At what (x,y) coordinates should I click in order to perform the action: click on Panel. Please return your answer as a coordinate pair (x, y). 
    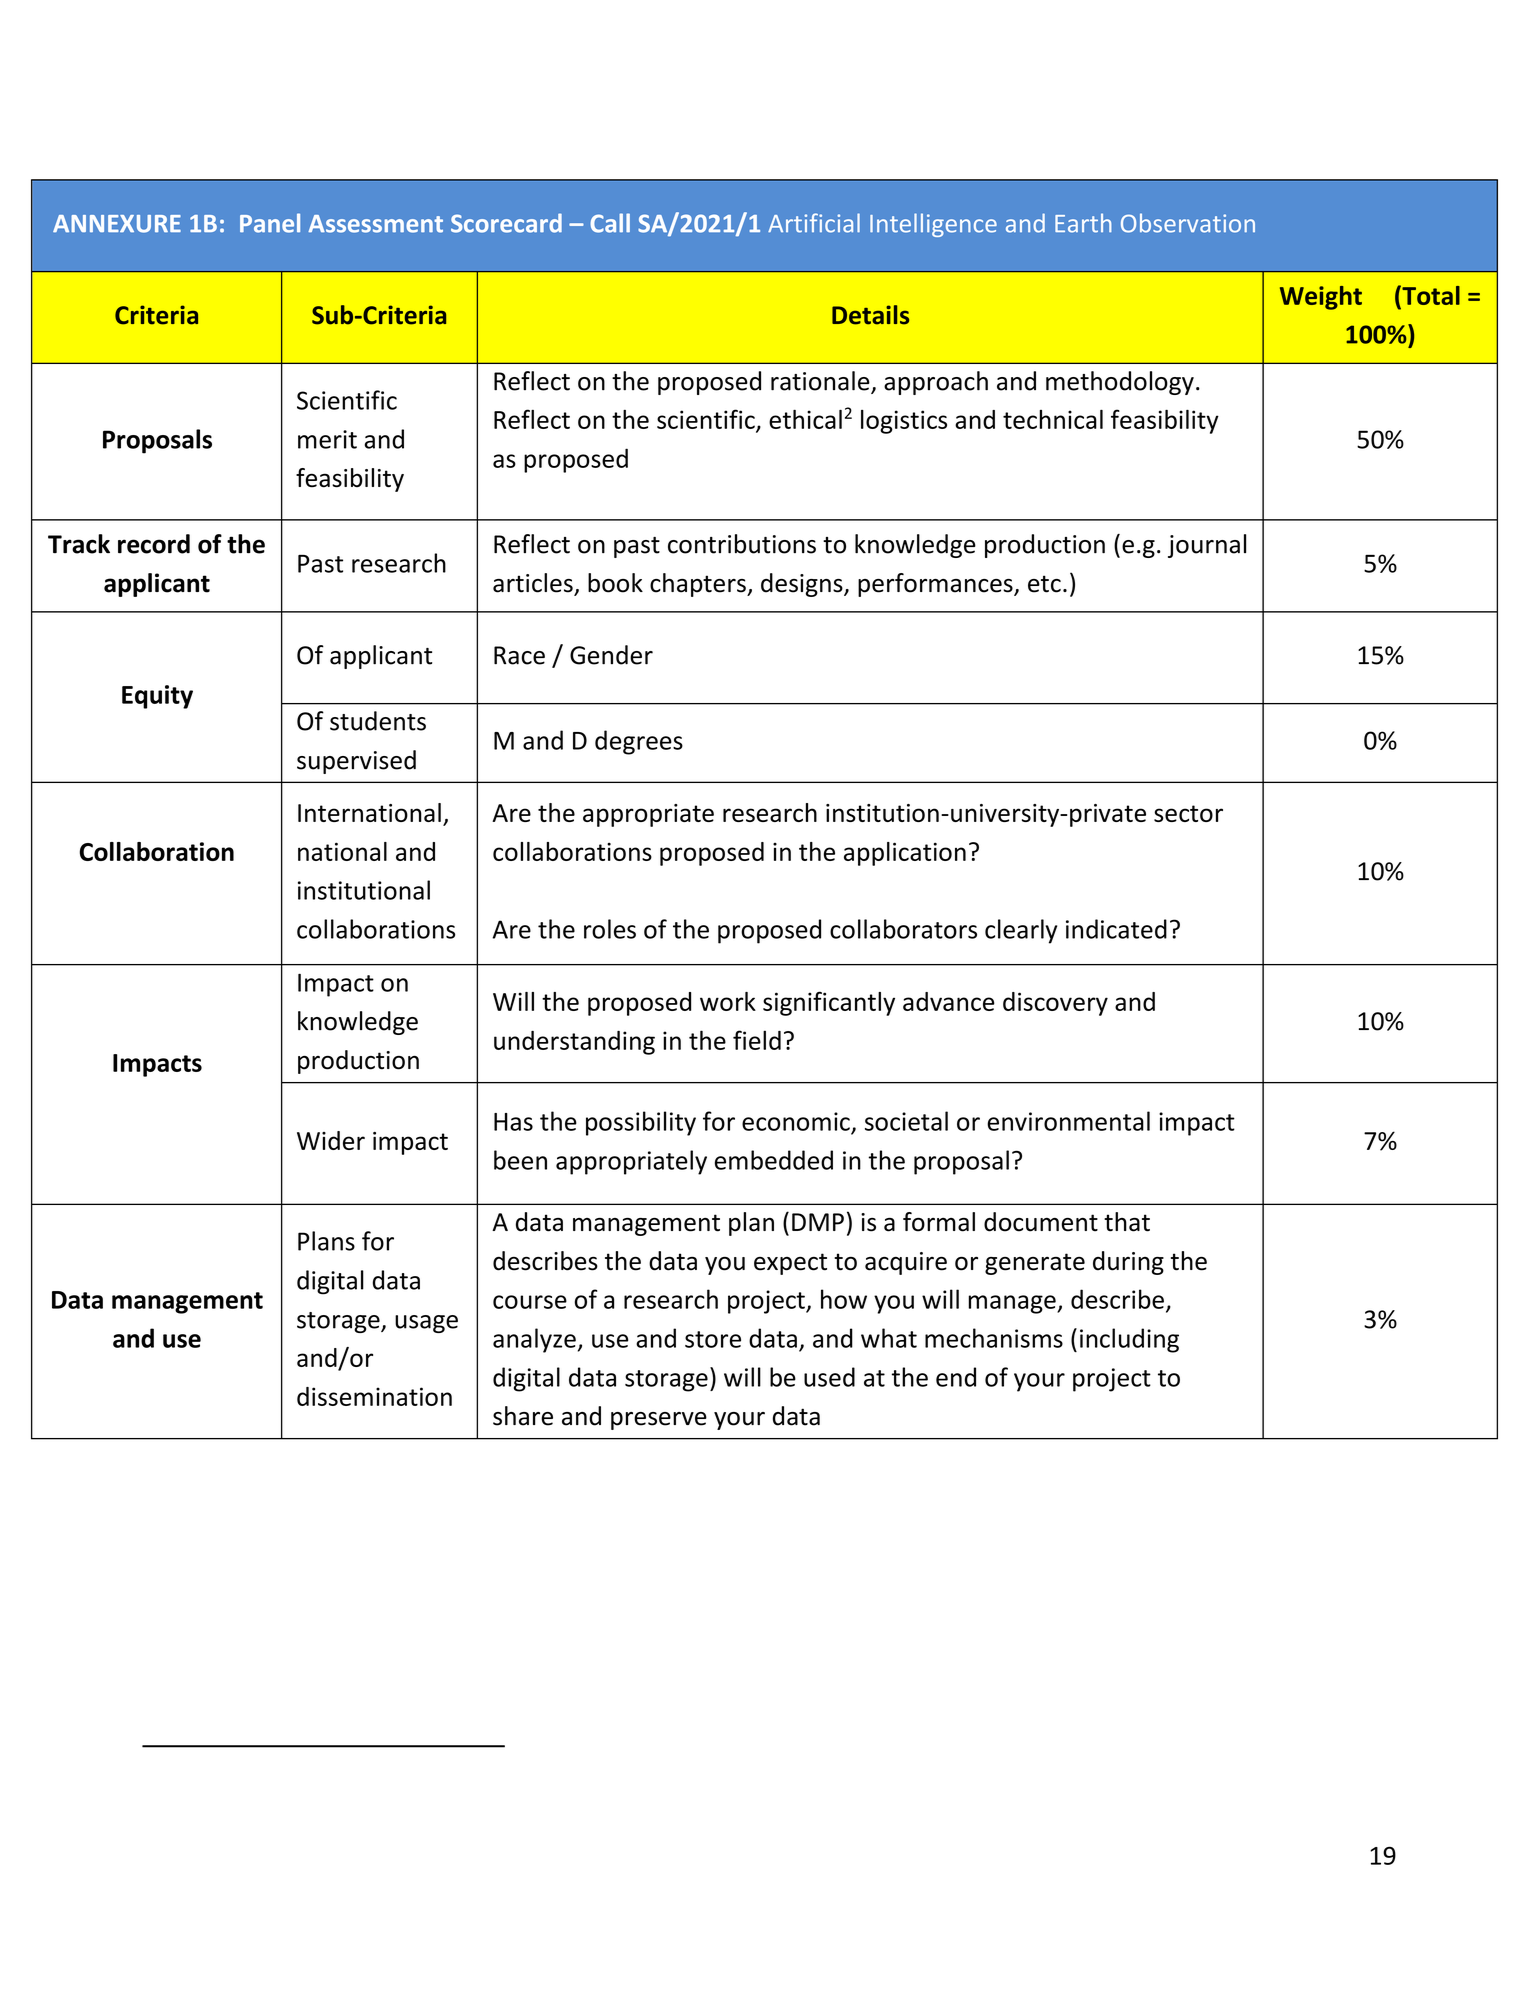
    Looking at the image, I should click on (270, 223).
